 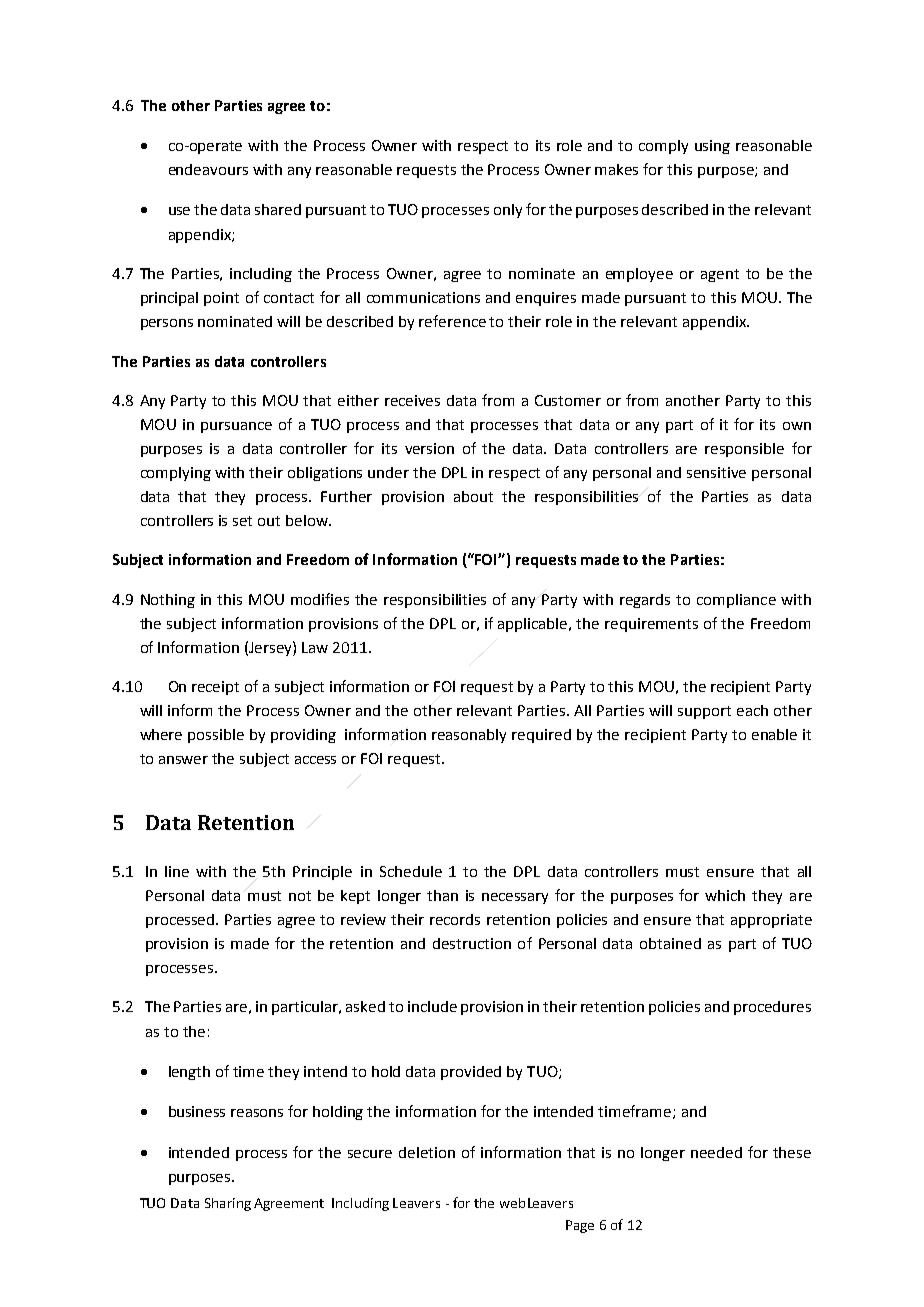 What do you see at coordinates (177, 871) in the screenshot?
I see `line` at bounding box center [177, 871].
